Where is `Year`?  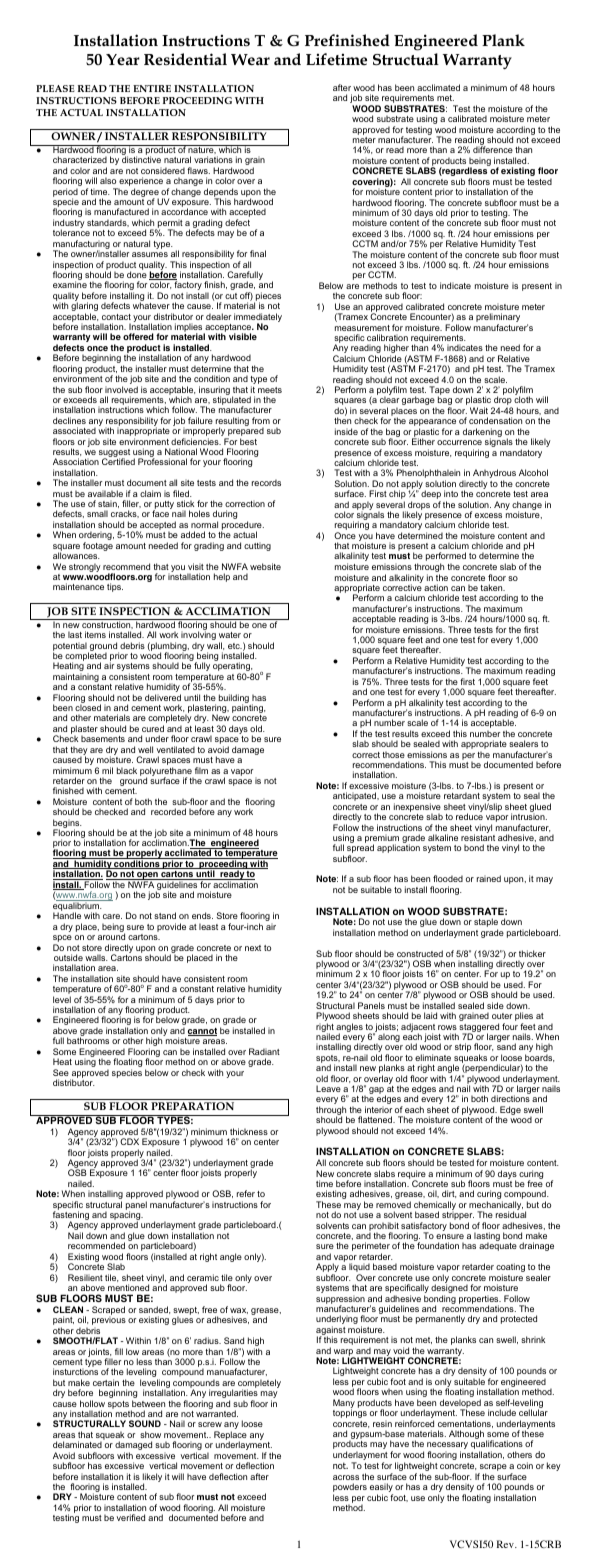
Year is located at coordinates (123, 59).
